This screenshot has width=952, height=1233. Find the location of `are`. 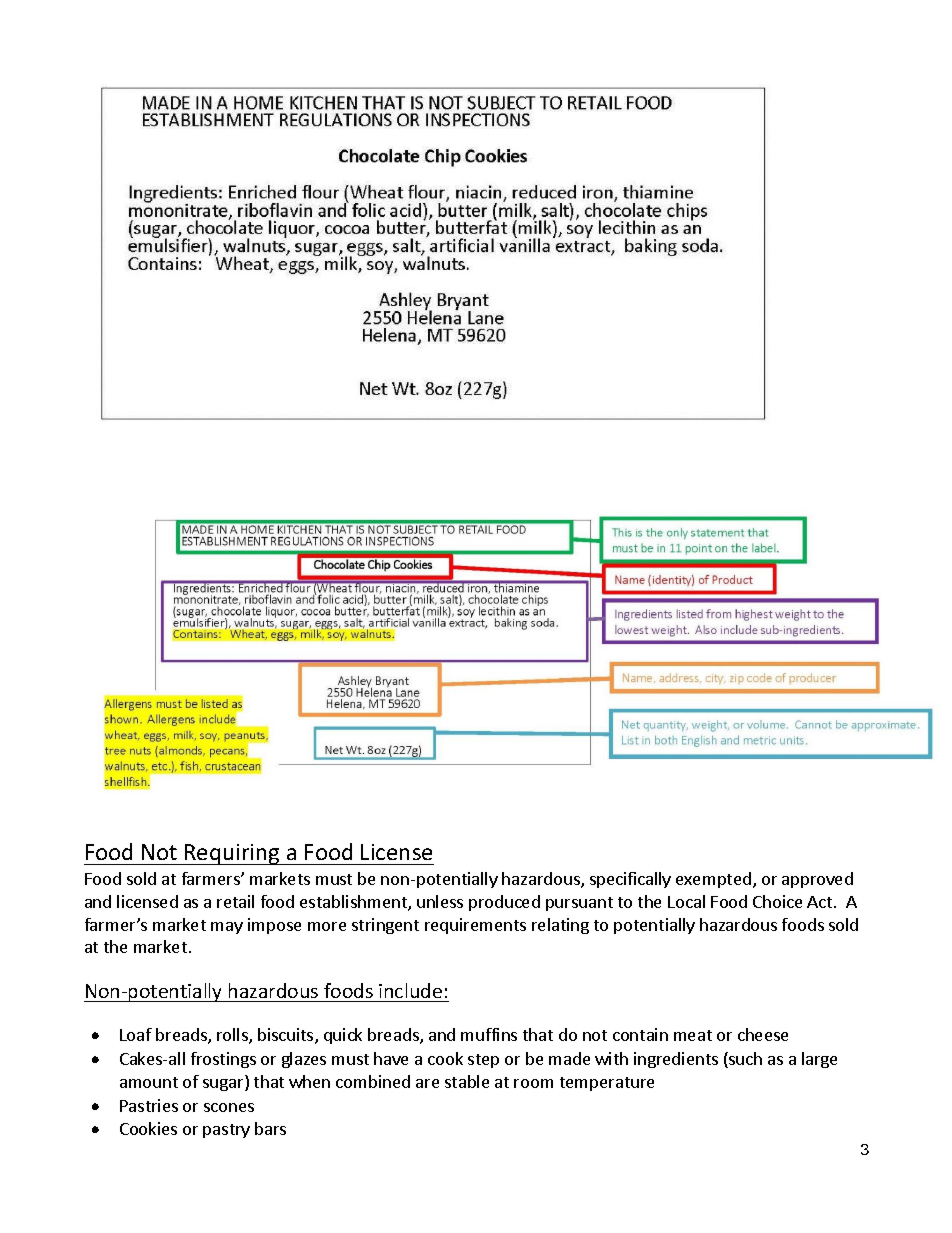

are is located at coordinates (427, 1083).
